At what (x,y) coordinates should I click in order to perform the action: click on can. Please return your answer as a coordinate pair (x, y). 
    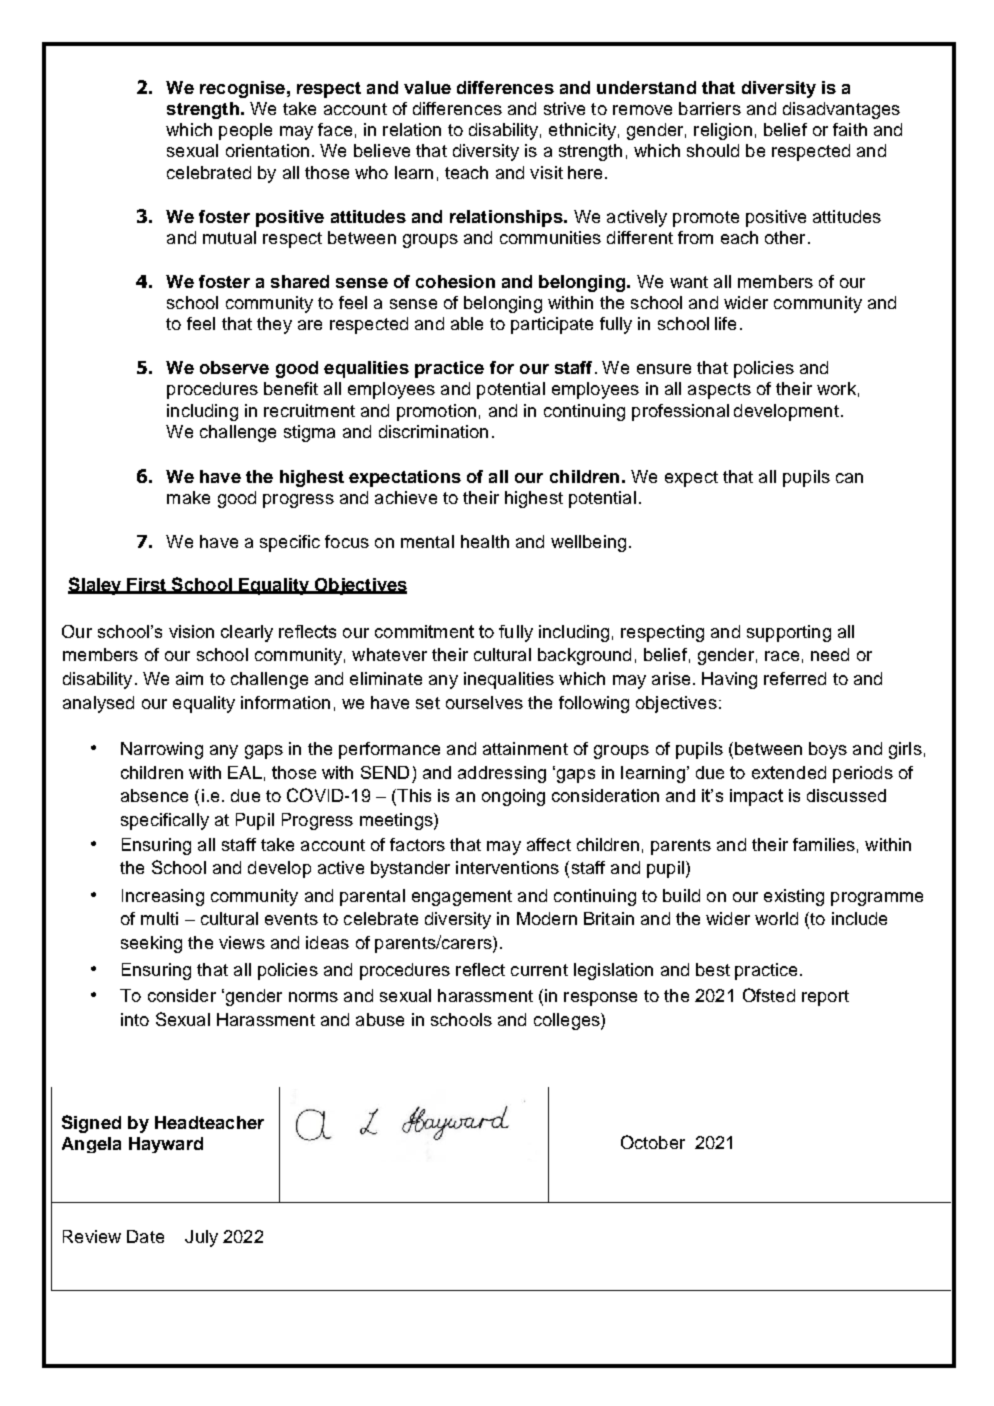
    Looking at the image, I should click on (849, 478).
